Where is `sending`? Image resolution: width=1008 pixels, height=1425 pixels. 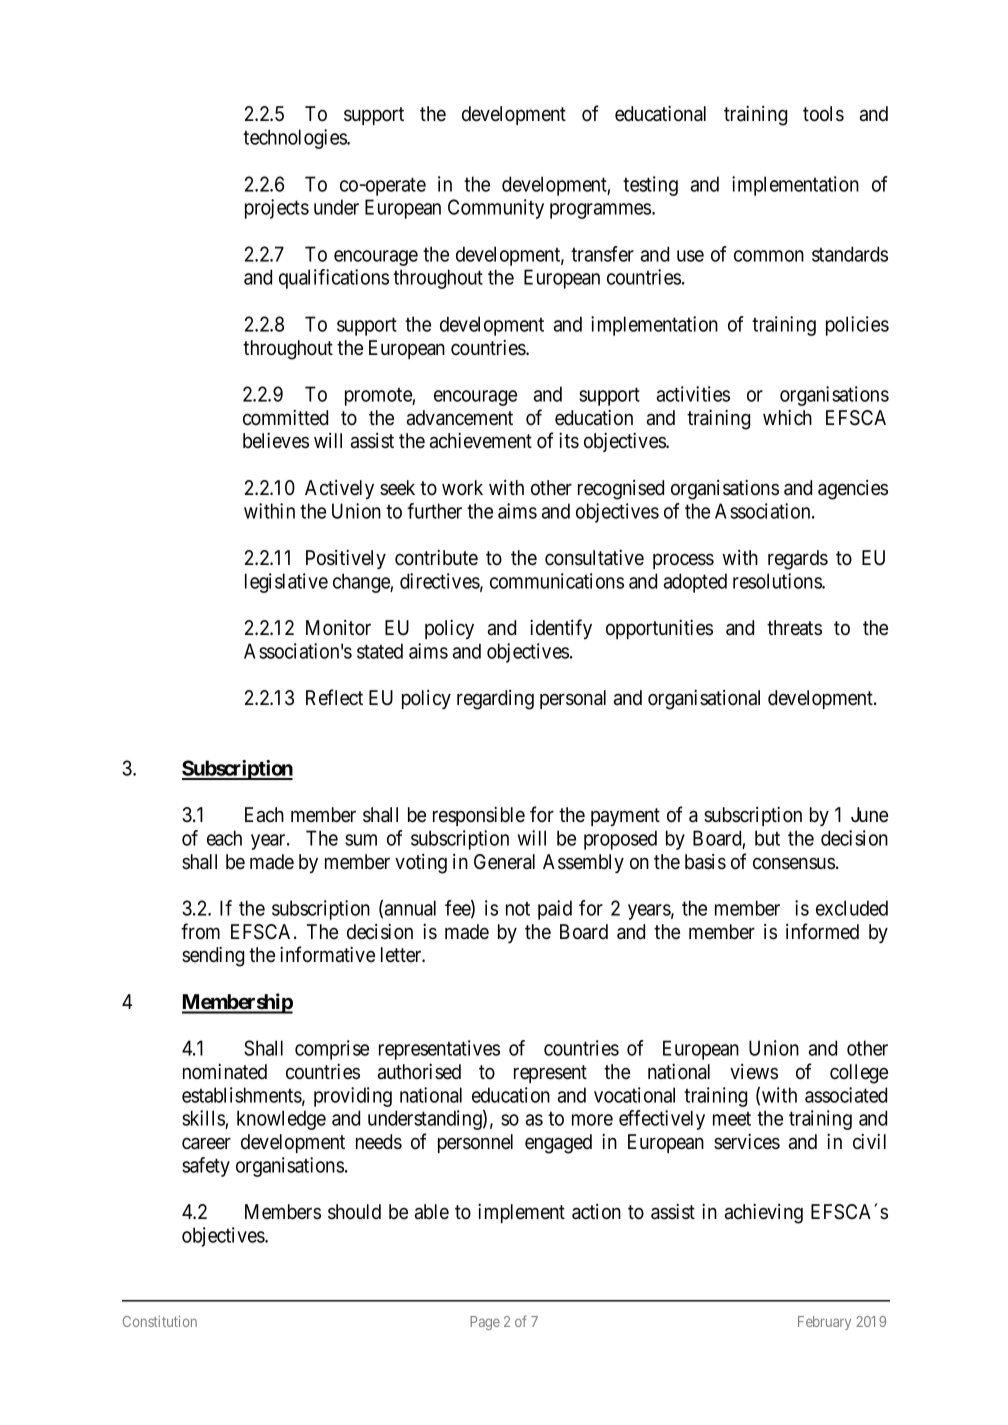 sending is located at coordinates (213, 957).
